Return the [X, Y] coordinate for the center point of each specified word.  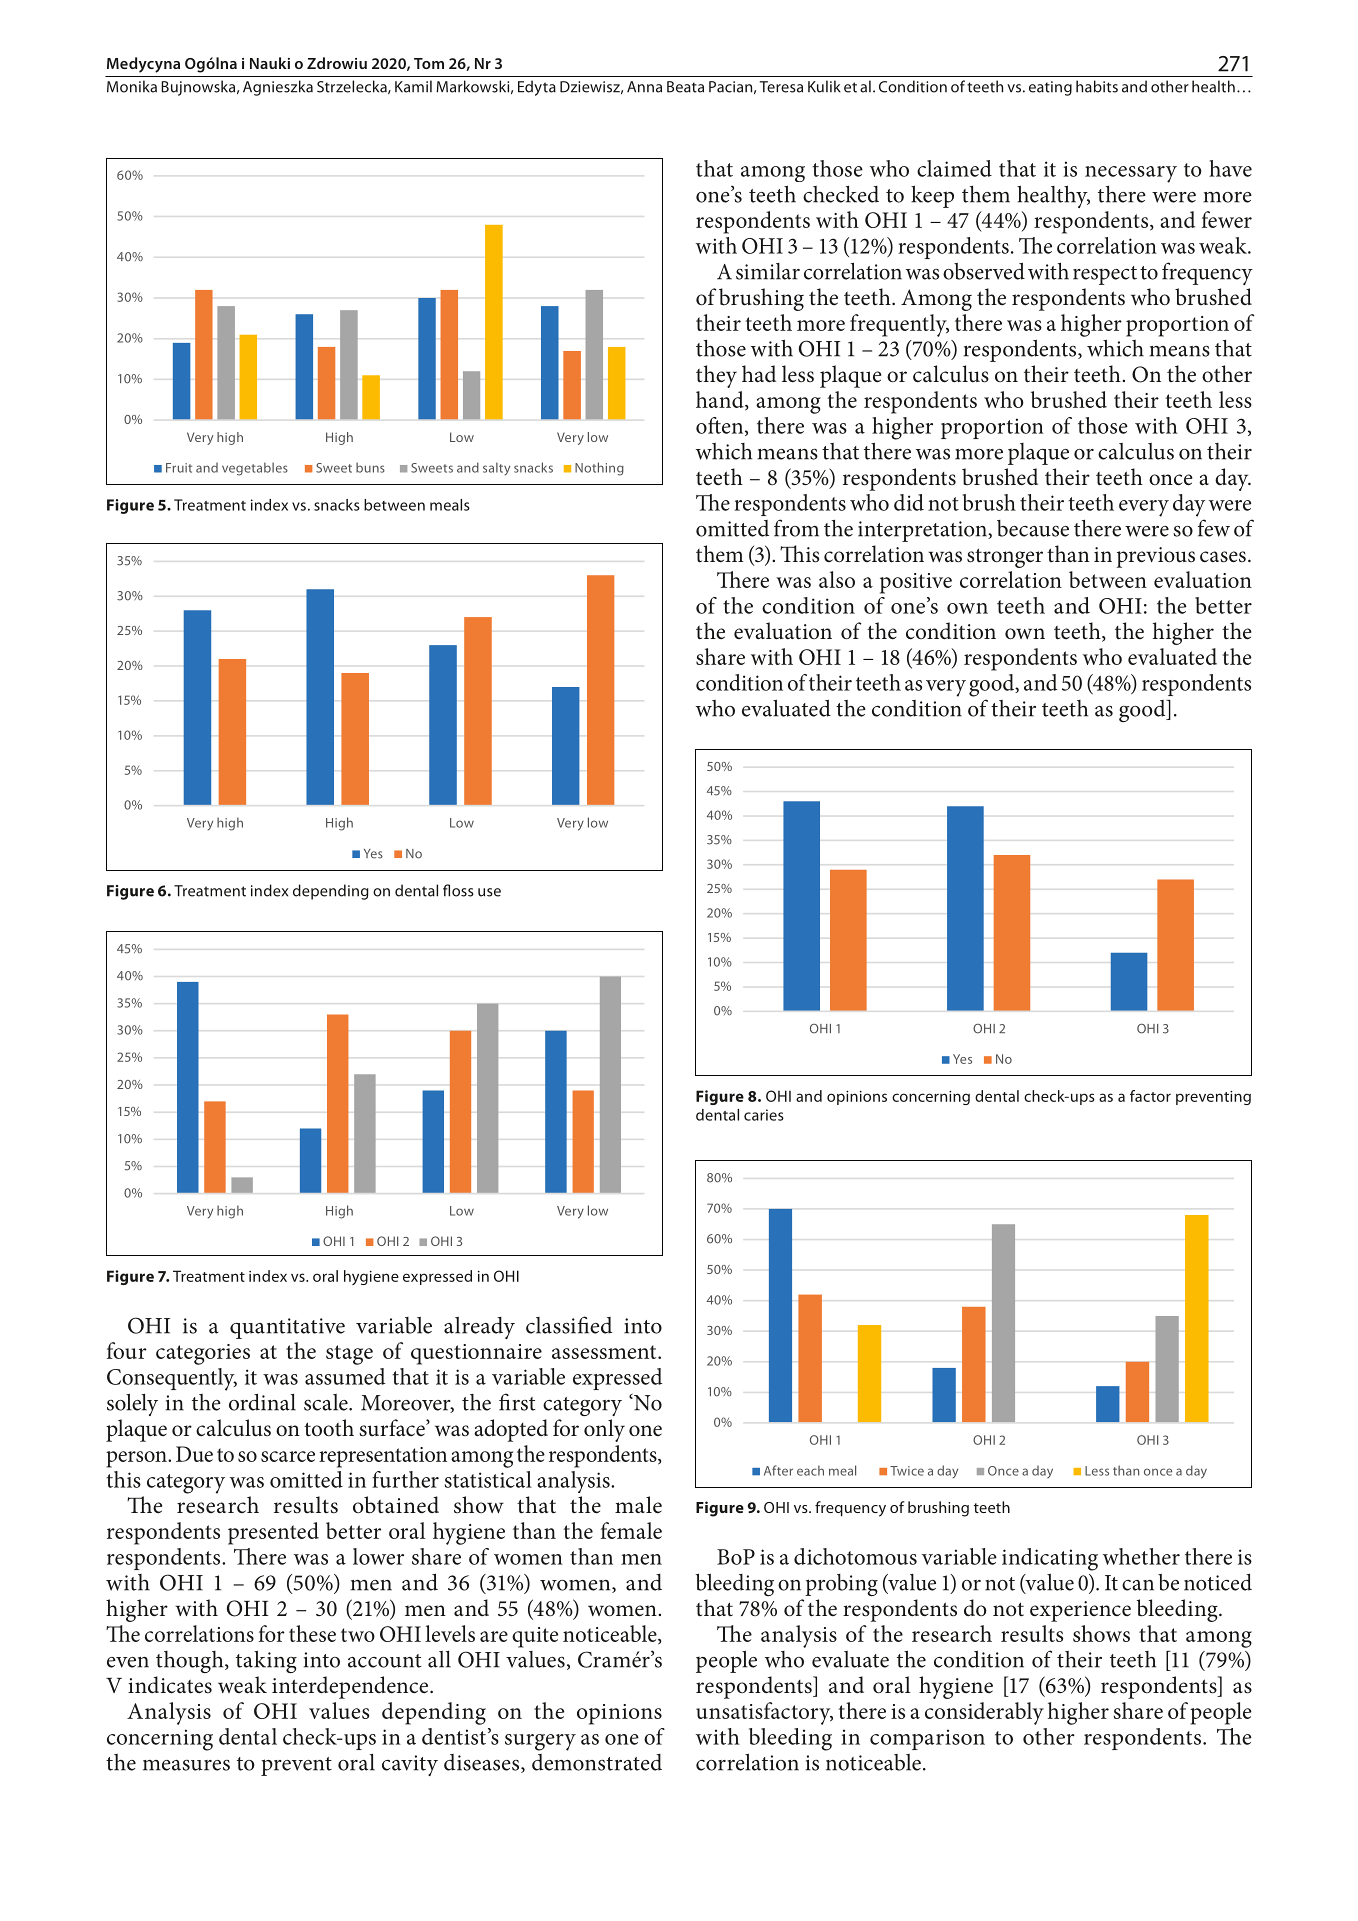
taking [266, 1661]
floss [458, 890]
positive [916, 583]
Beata [685, 87]
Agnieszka [278, 88]
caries [764, 1115]
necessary [1131, 174]
